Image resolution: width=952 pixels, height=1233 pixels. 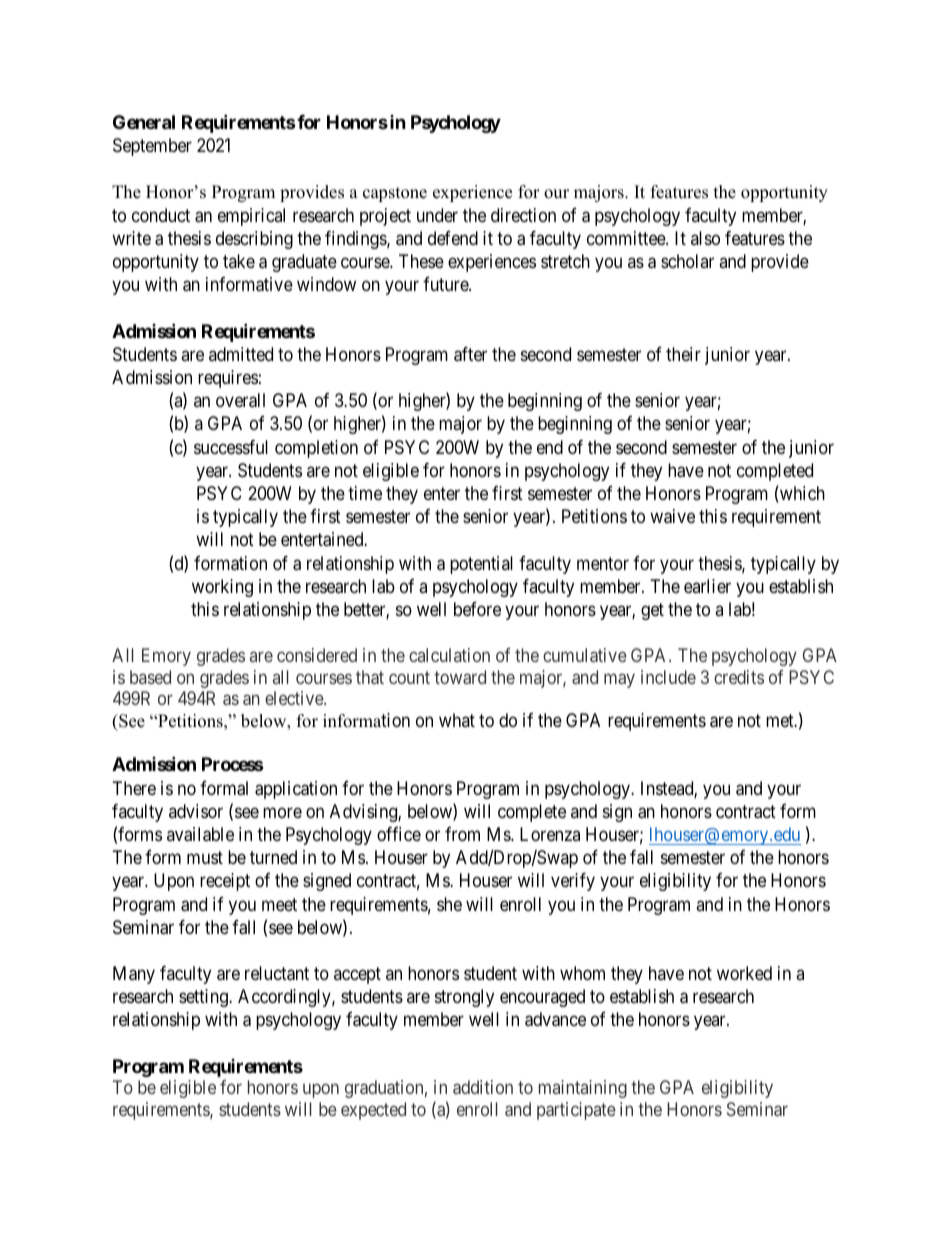 What do you see at coordinates (462, 834) in the document?
I see `from` at bounding box center [462, 834].
